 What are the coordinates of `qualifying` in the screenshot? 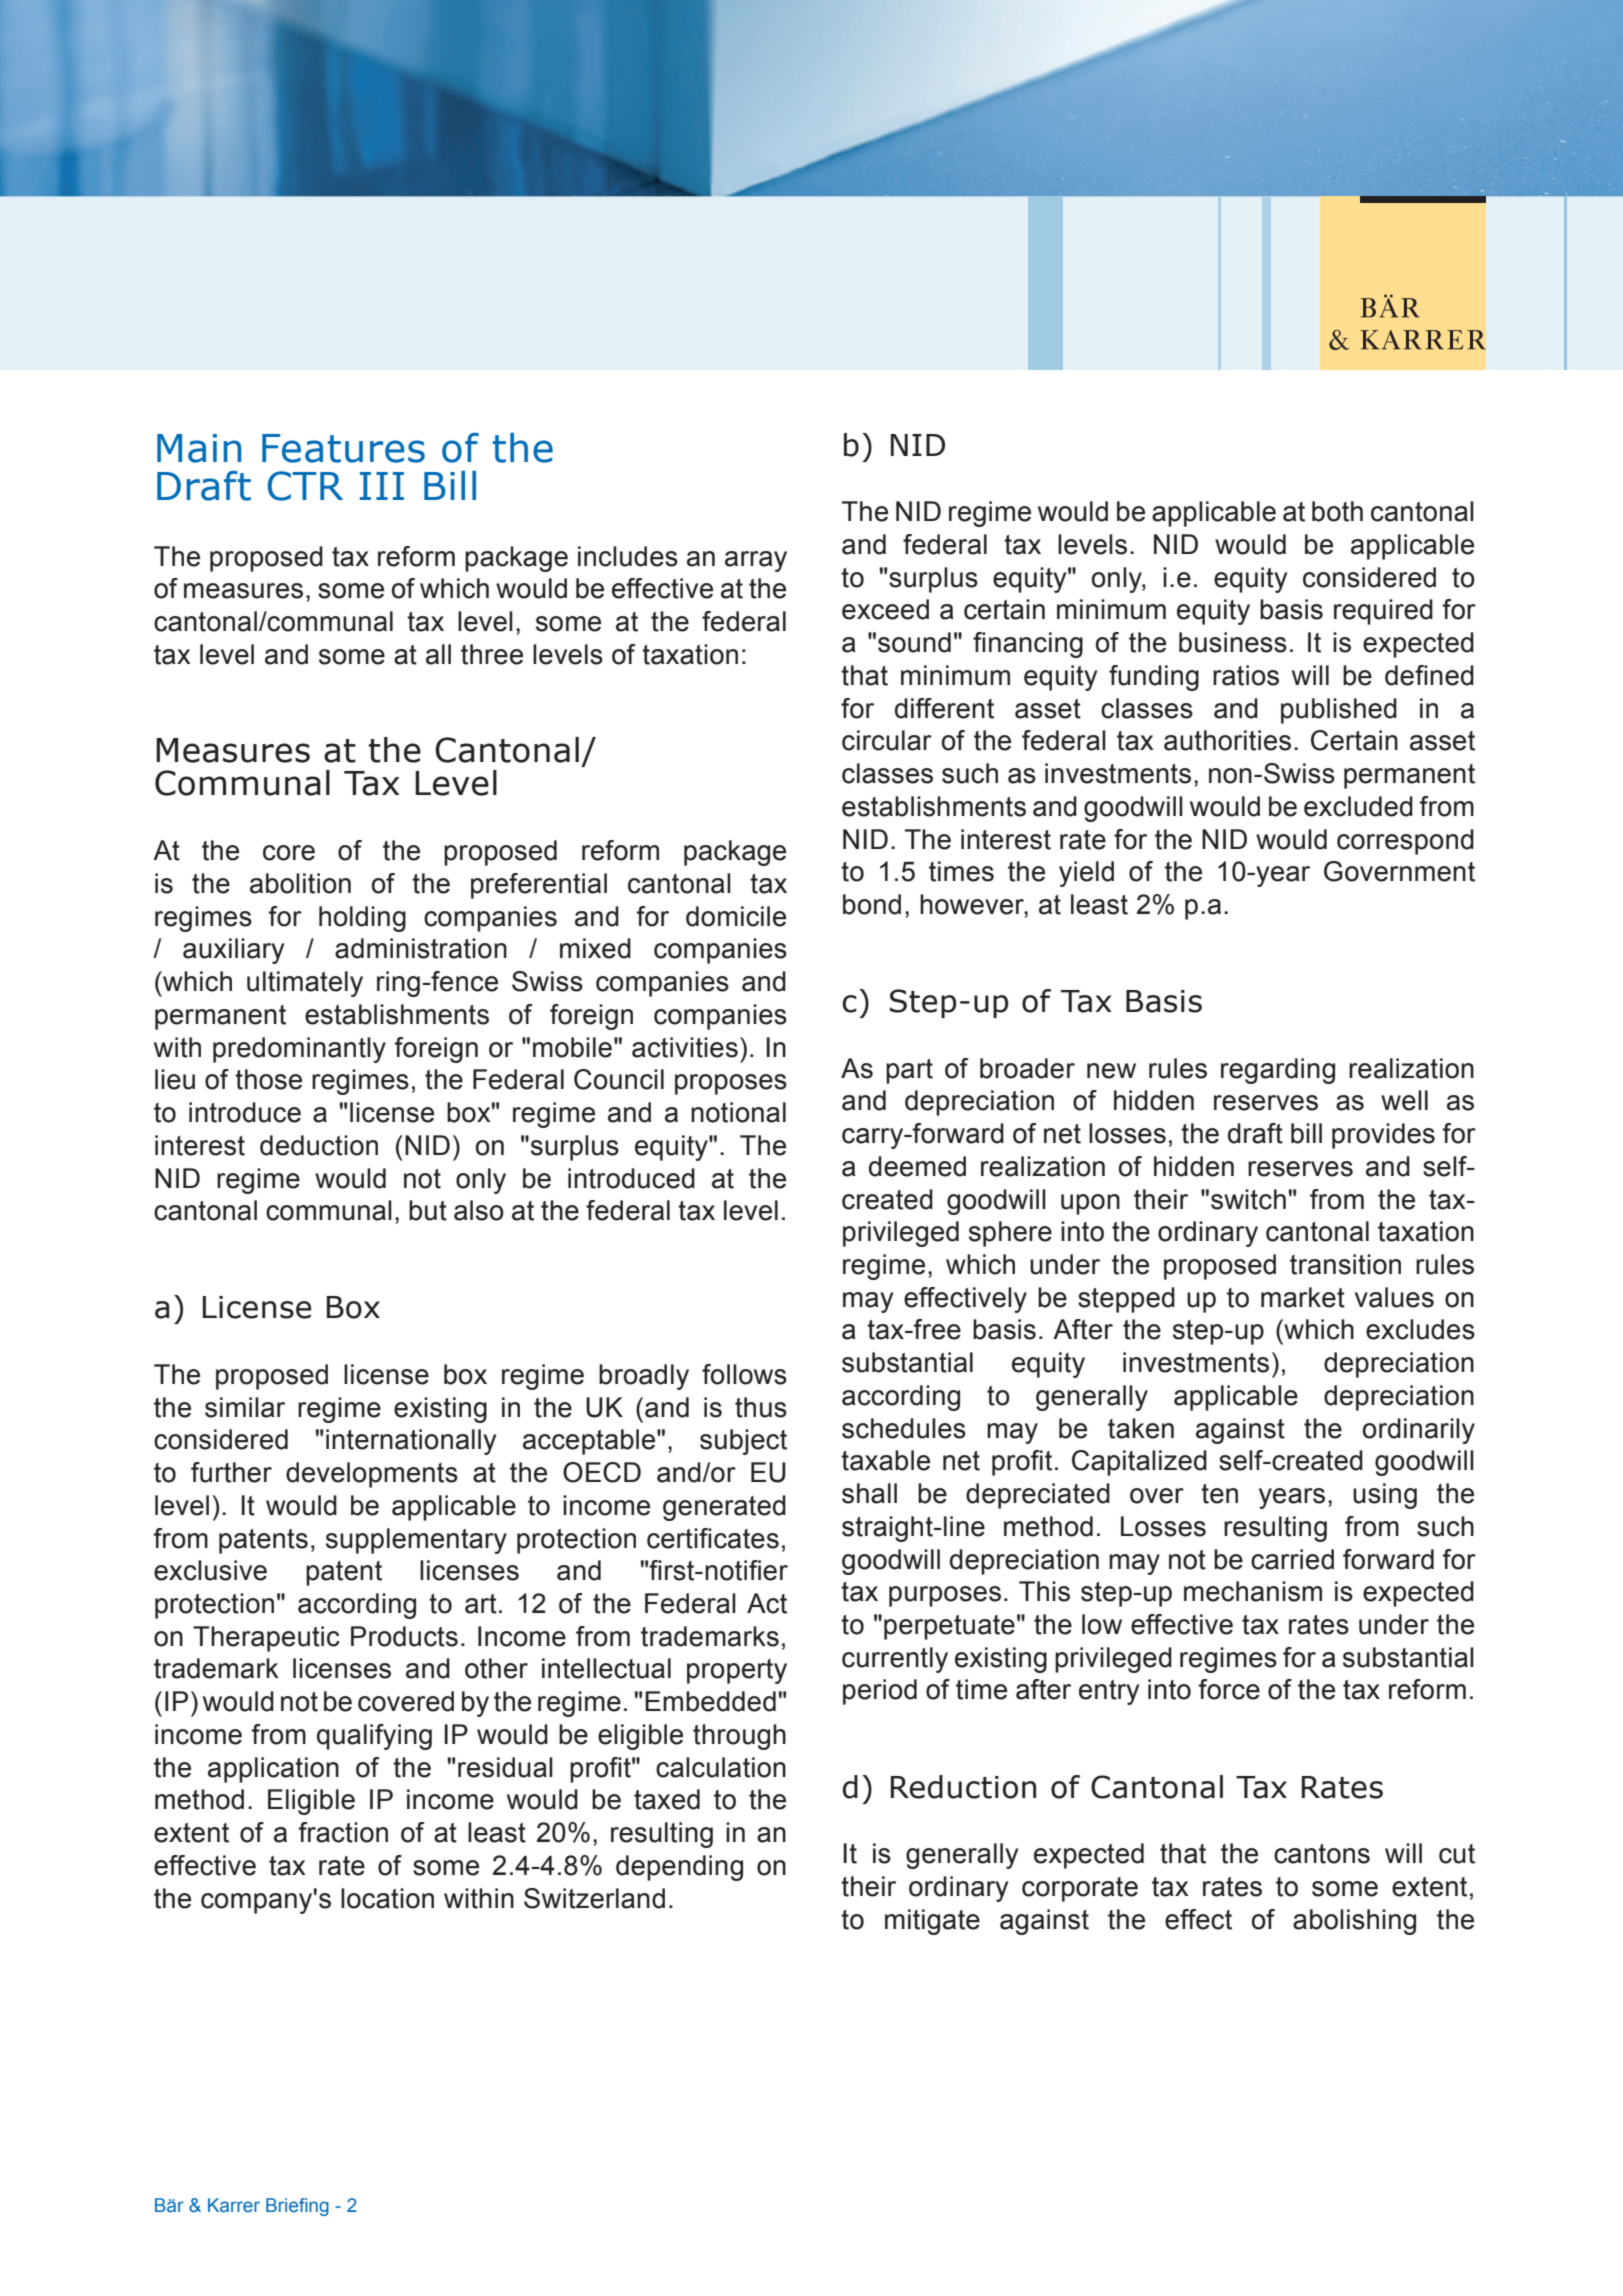 It's located at (374, 1737).
